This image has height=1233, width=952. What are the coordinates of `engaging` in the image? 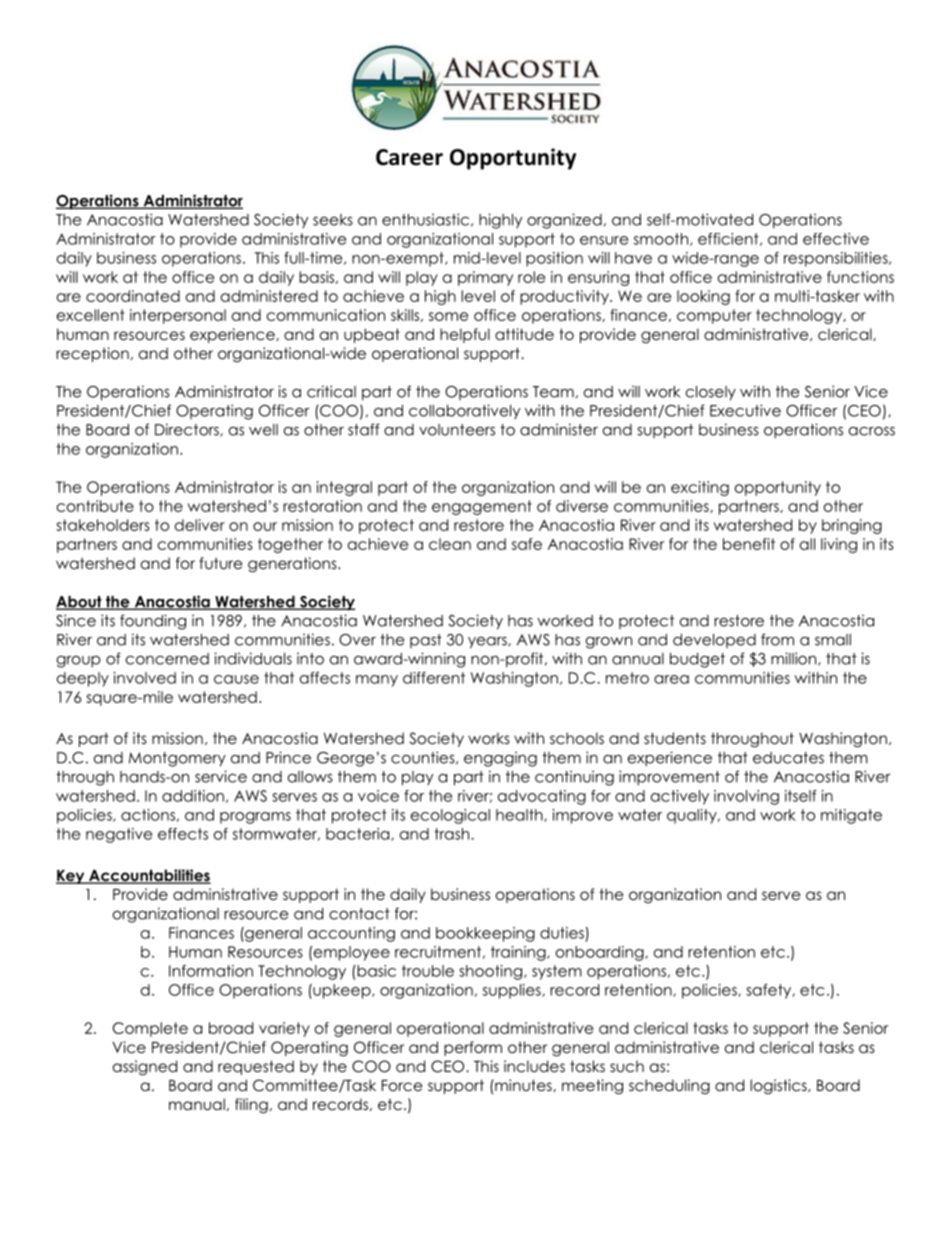 It's located at (500, 759).
